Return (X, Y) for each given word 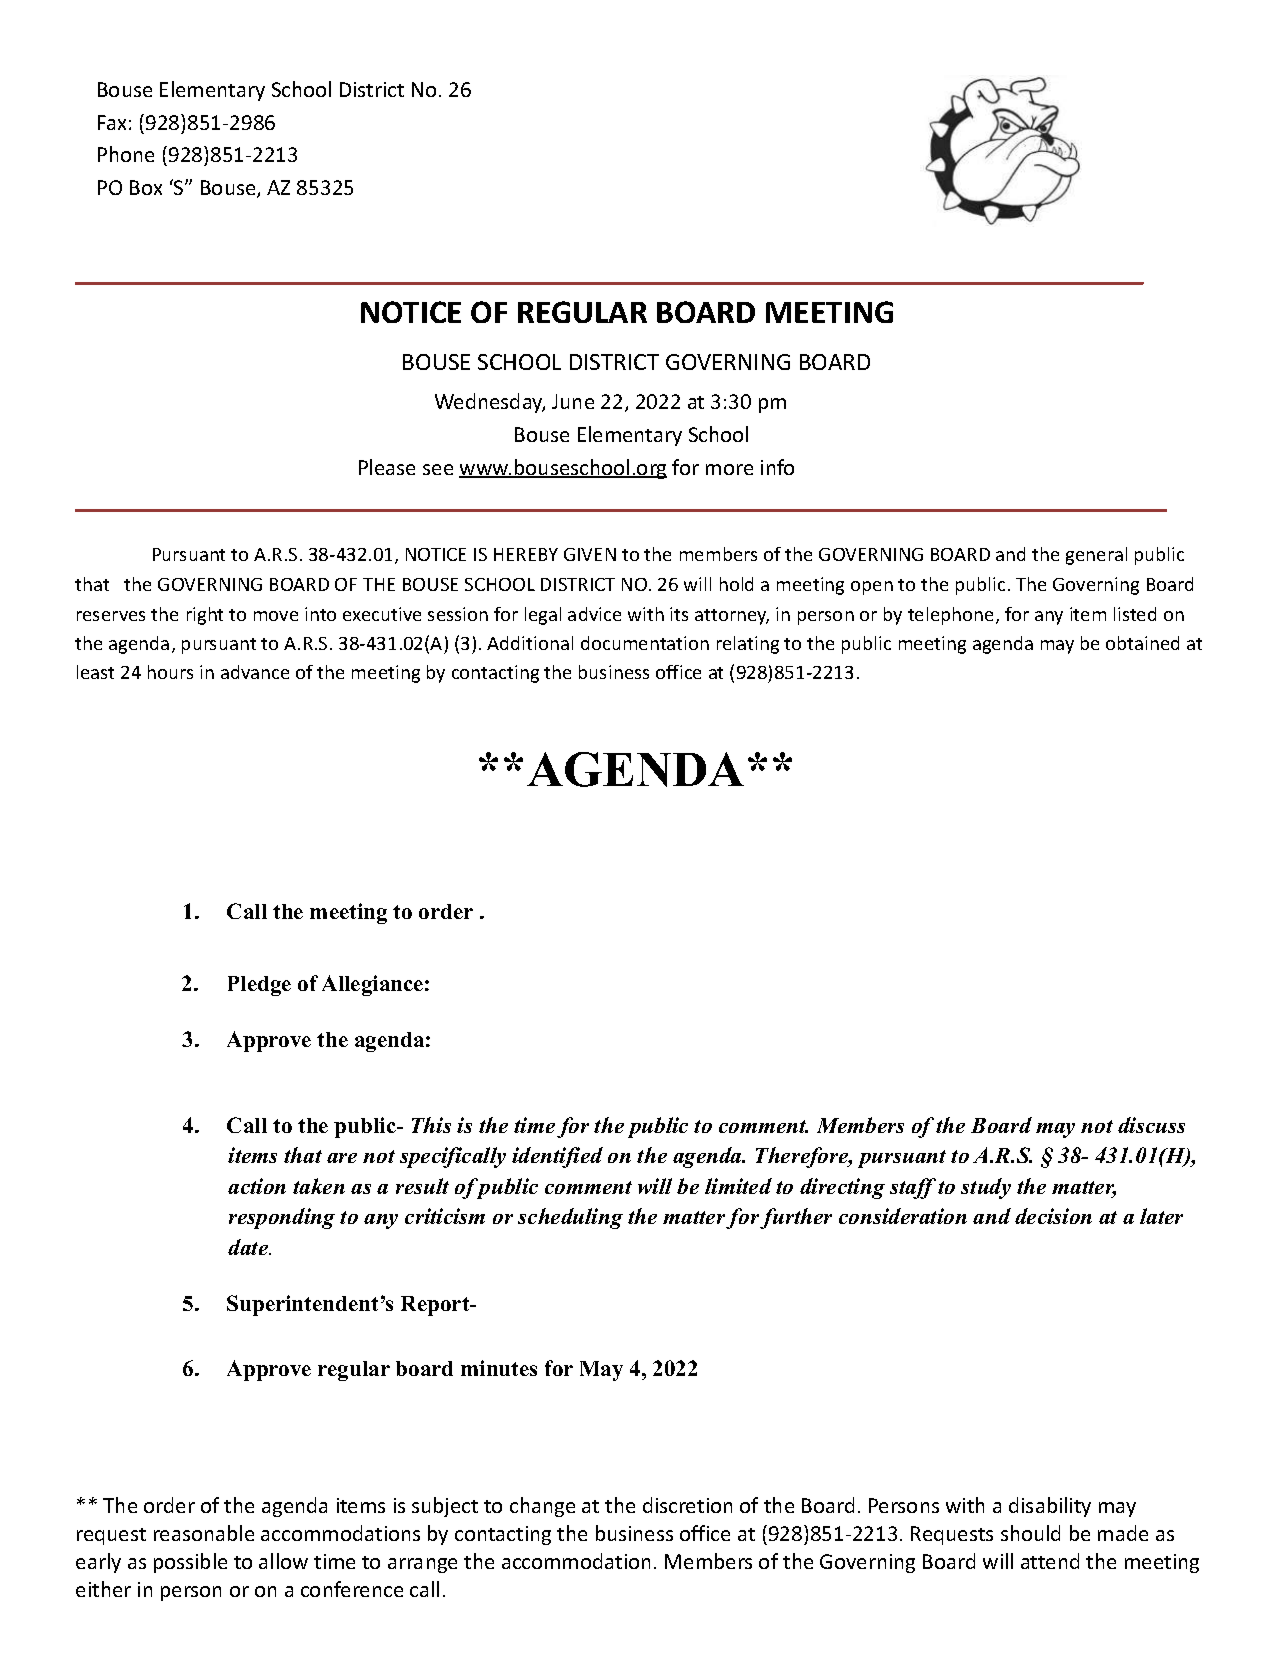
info (777, 467)
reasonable (204, 1533)
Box (146, 187)
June (573, 401)
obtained (1142, 643)
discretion (687, 1505)
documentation (645, 643)
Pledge (259, 986)
